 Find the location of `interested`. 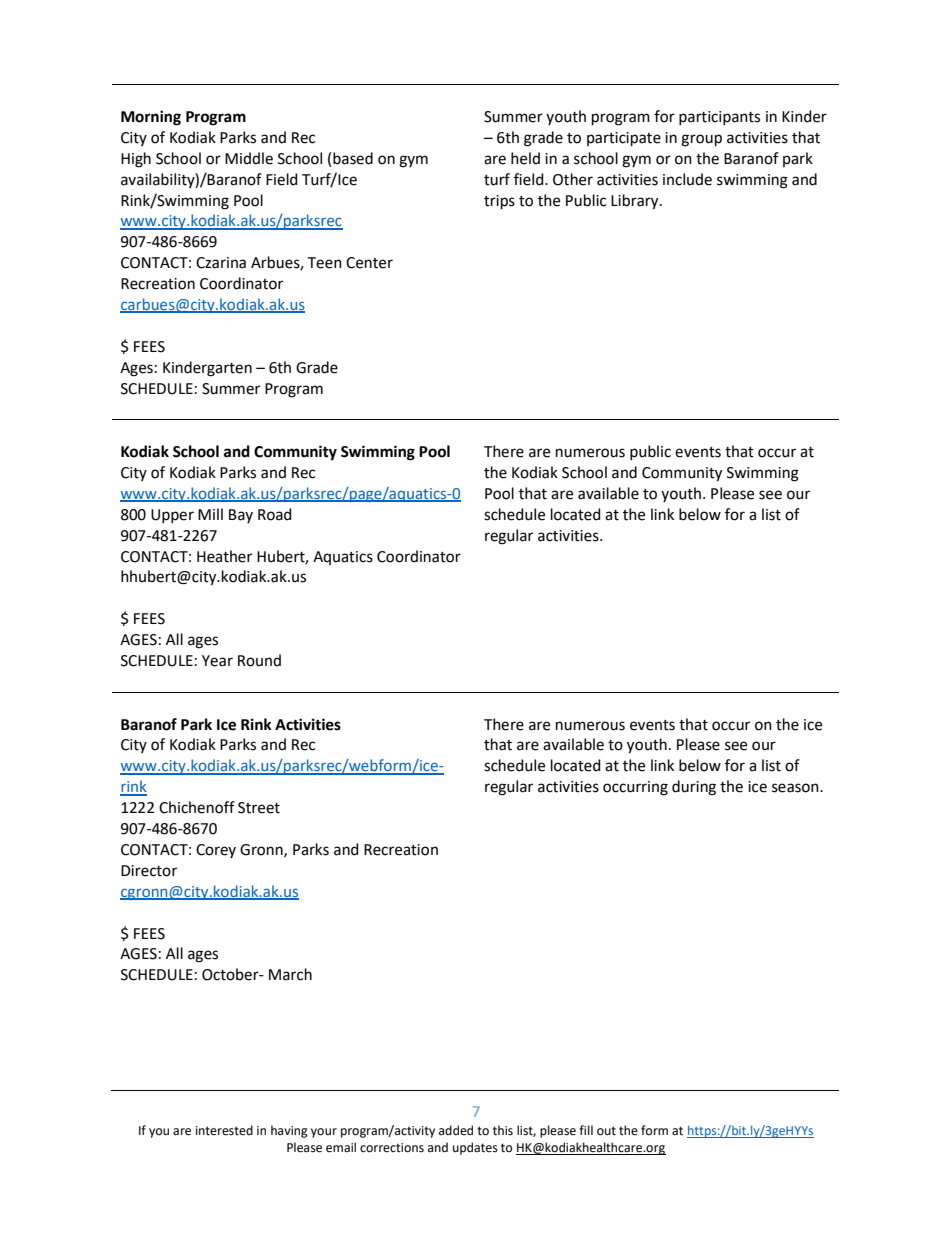

interested is located at coordinates (224, 1130).
